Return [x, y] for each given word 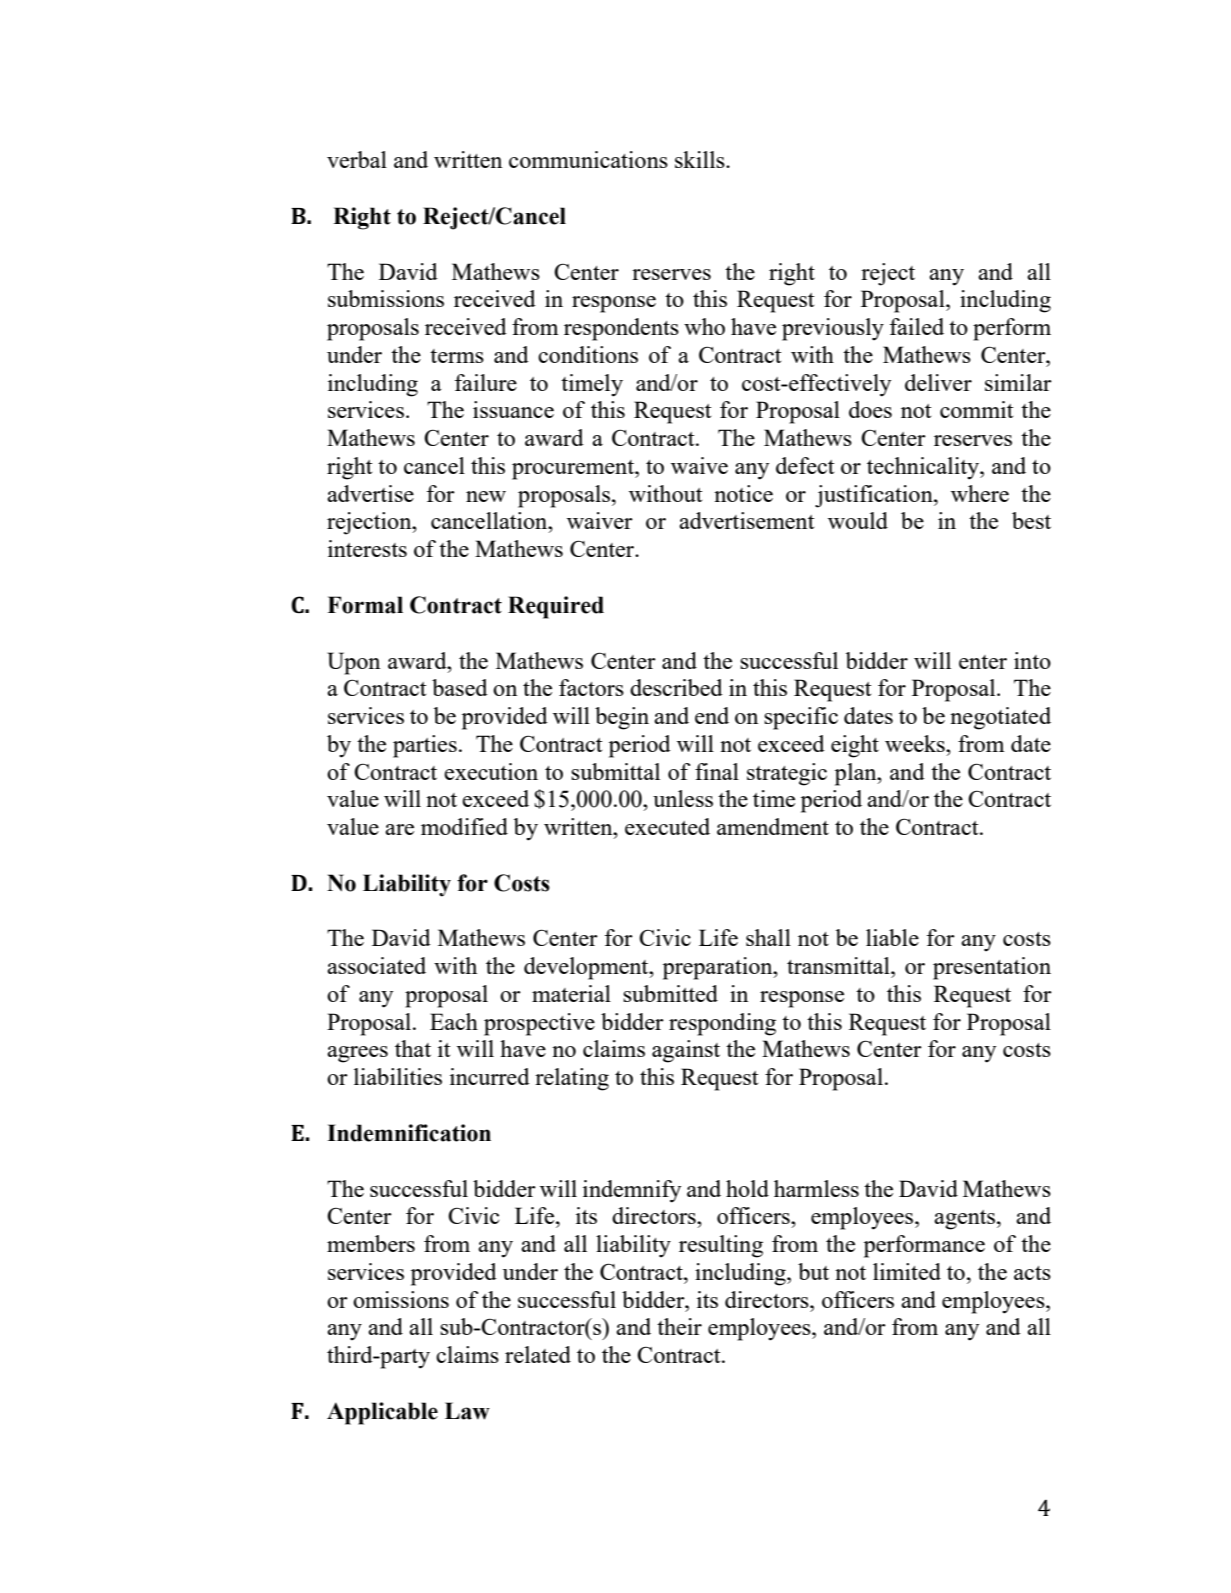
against [686, 1051]
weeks [916, 743]
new [486, 496]
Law [467, 1411]
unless [683, 798]
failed [917, 326]
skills [701, 159]
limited [907, 1271]
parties [425, 746]
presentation [992, 968]
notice [743, 493]
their [679, 1326]
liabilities [398, 1076]
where [980, 493]
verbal [357, 159]
